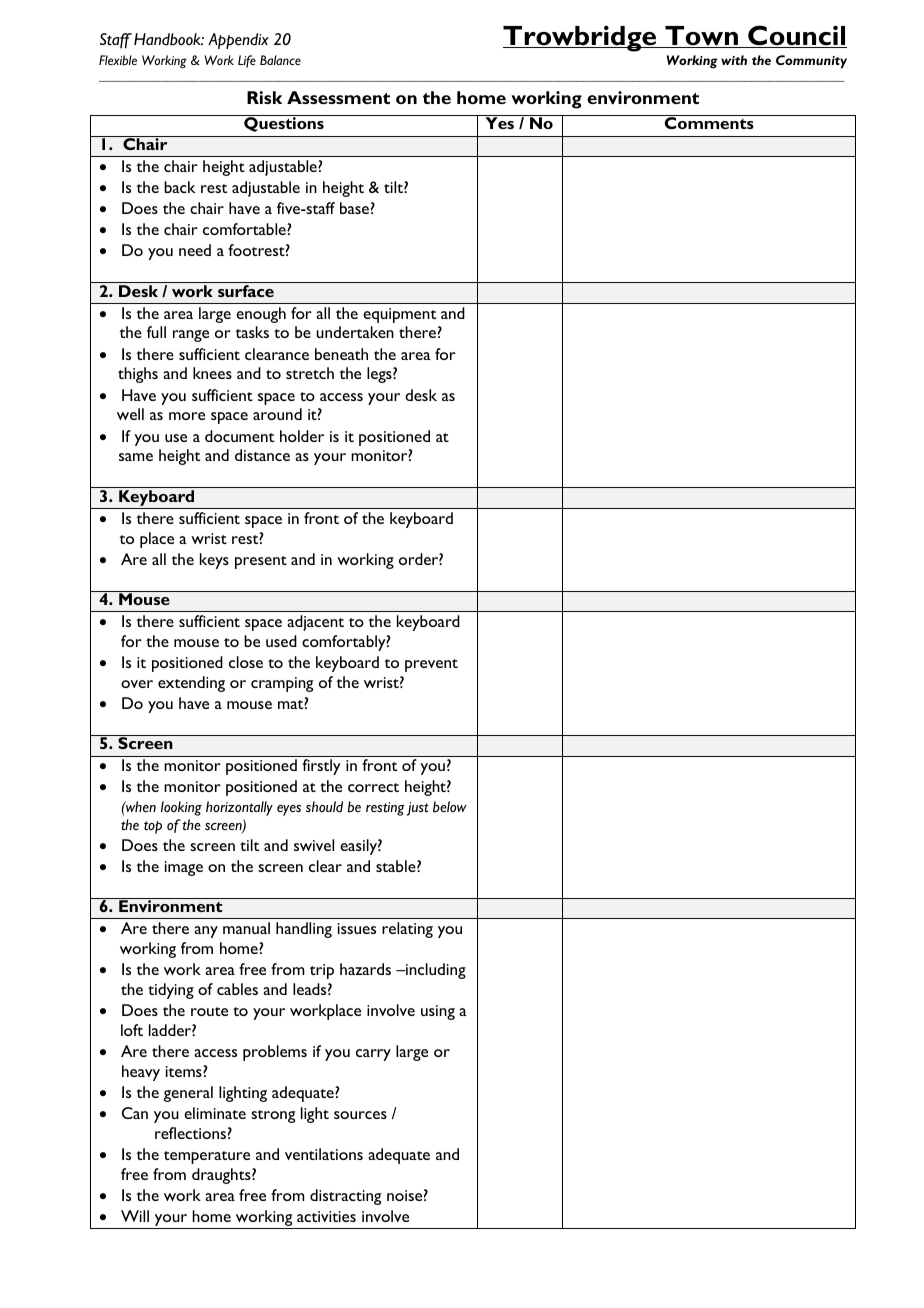 Image resolution: width=924 pixels, height=1308 pixels. What do you see at coordinates (407, 930) in the image?
I see `relating` at bounding box center [407, 930].
